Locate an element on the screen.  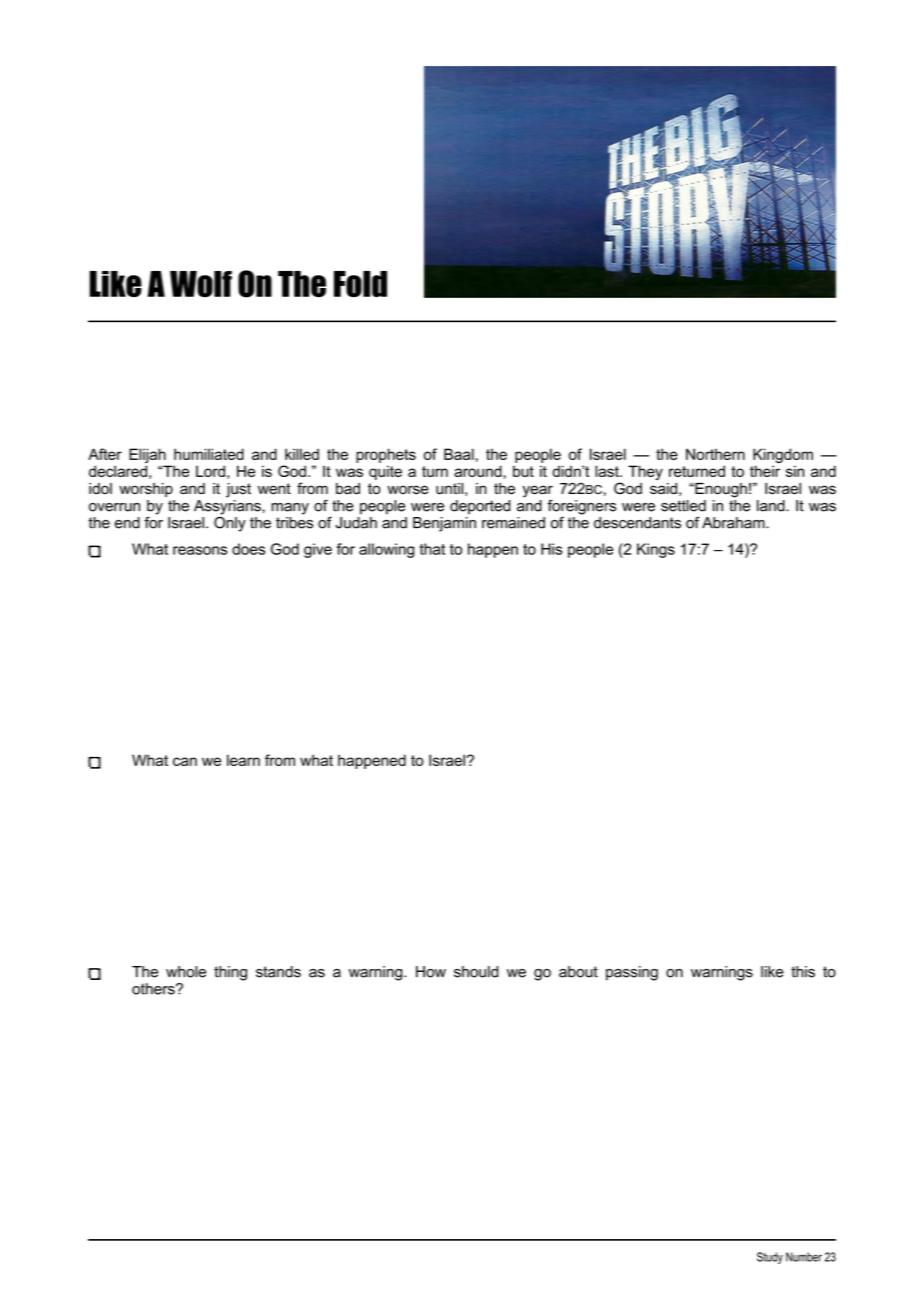
can is located at coordinates (185, 761).
